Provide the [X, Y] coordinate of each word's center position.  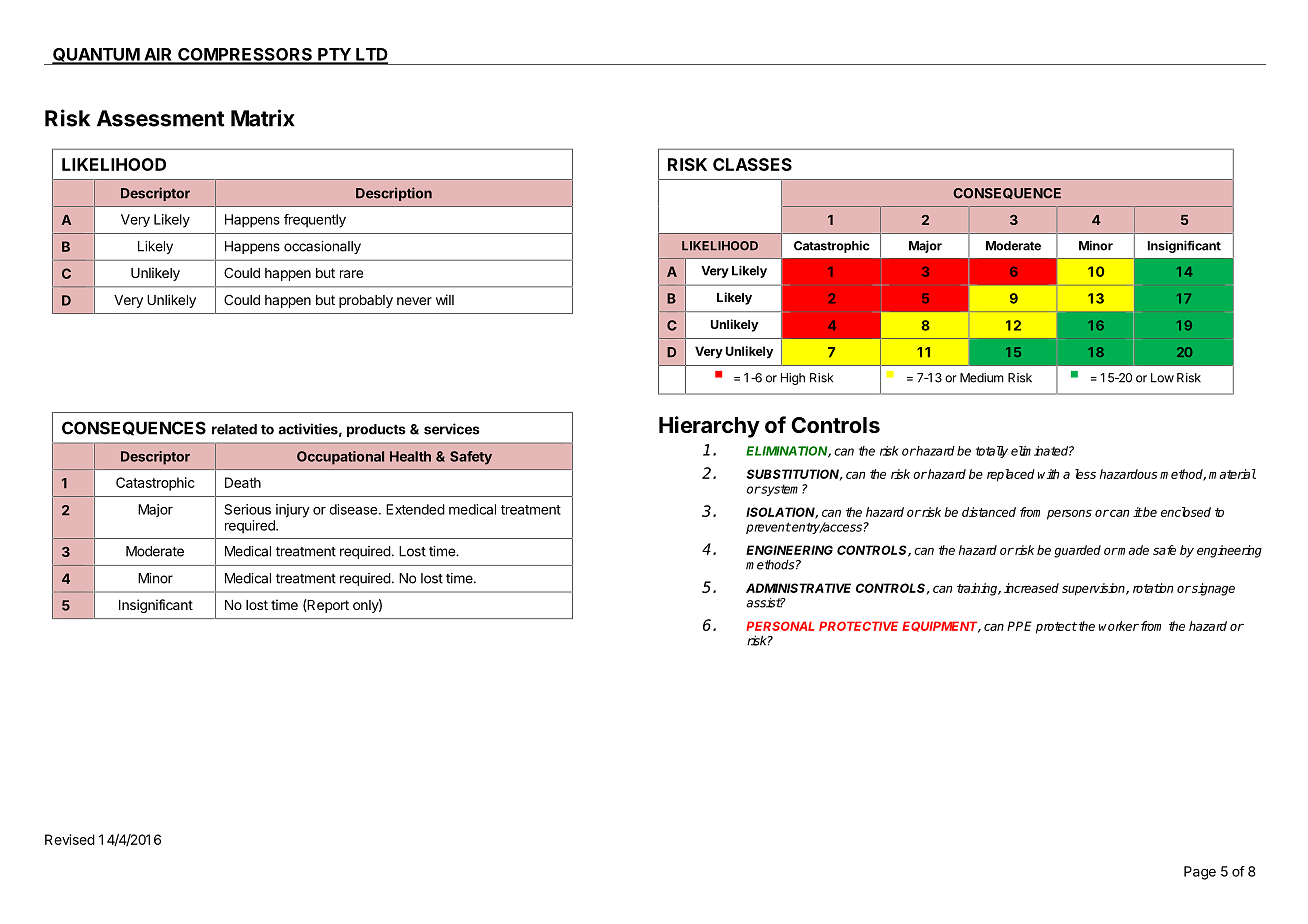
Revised [70, 839]
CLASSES [752, 164]
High [793, 379]
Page [1200, 873]
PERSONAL [780, 626]
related [234, 429]
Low [1162, 378]
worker [1119, 626]
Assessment [161, 118]
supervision [1094, 589]
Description [394, 194]
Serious [247, 509]
